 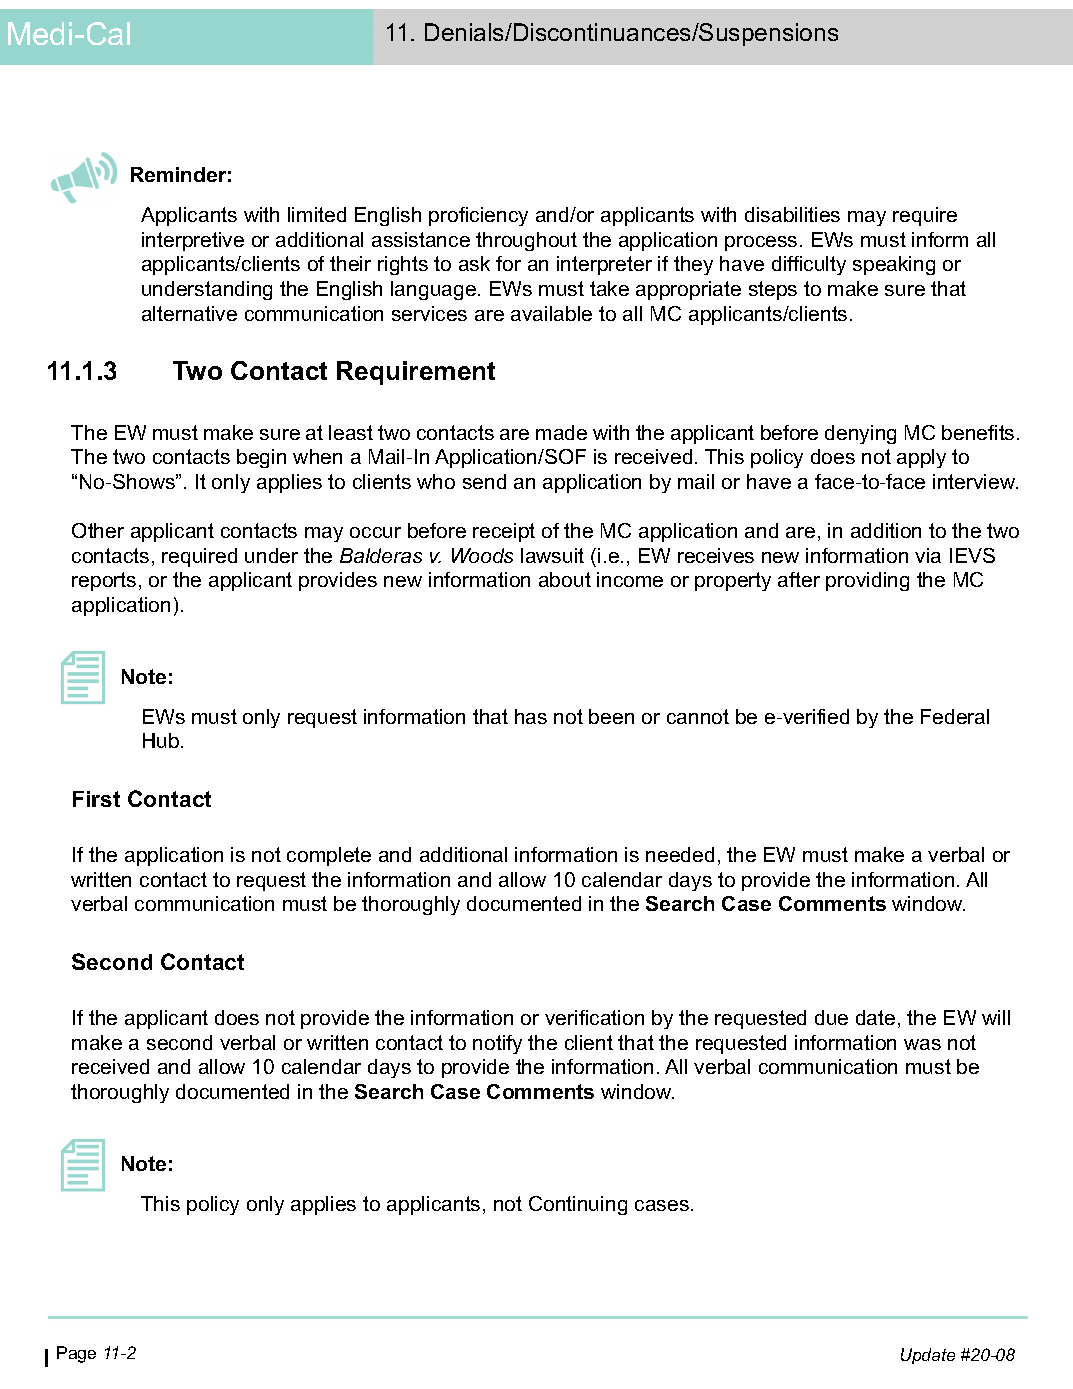 What do you see at coordinates (329, 856) in the document?
I see `complete` at bounding box center [329, 856].
